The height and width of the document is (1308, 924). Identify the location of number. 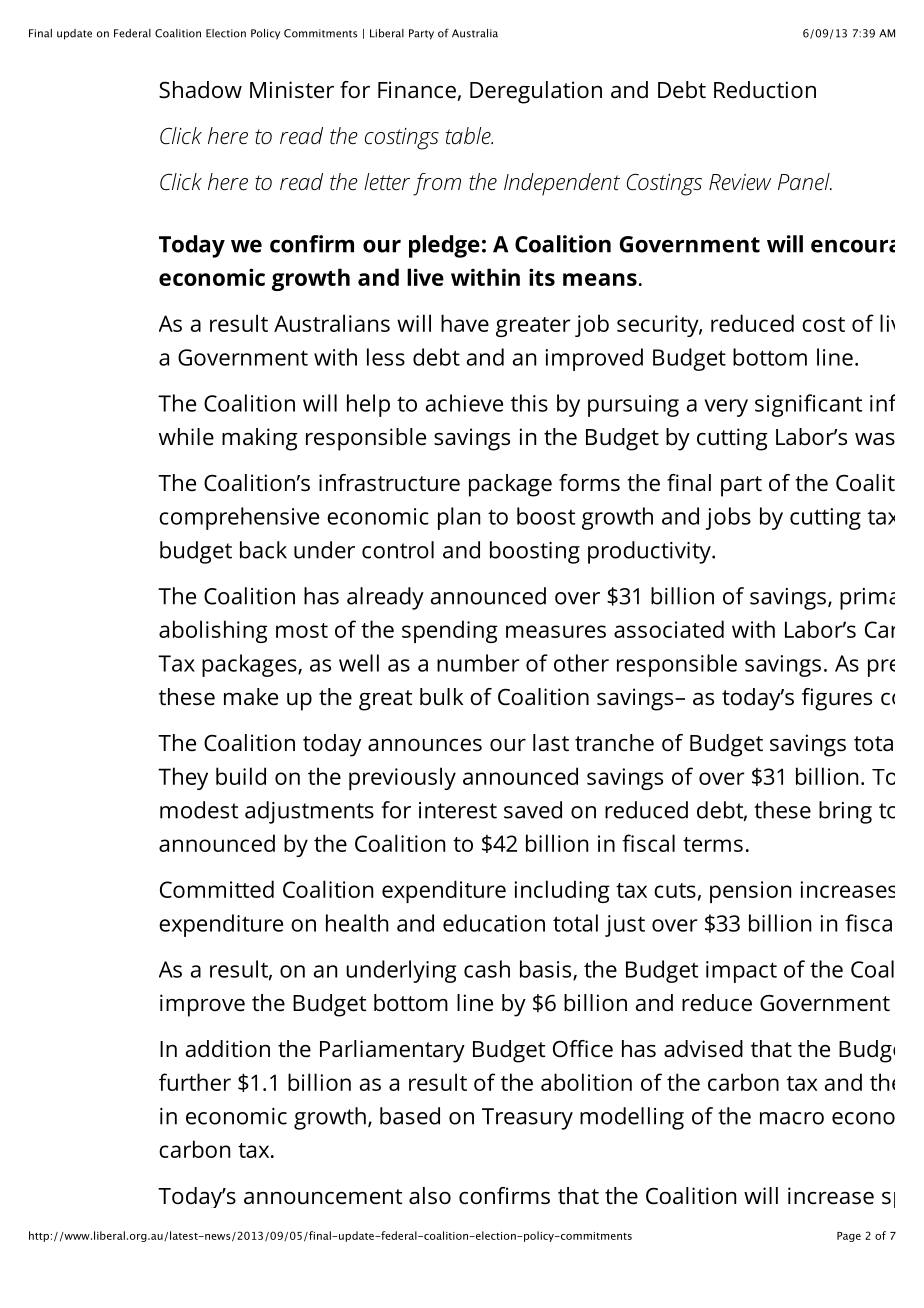
(478, 663).
